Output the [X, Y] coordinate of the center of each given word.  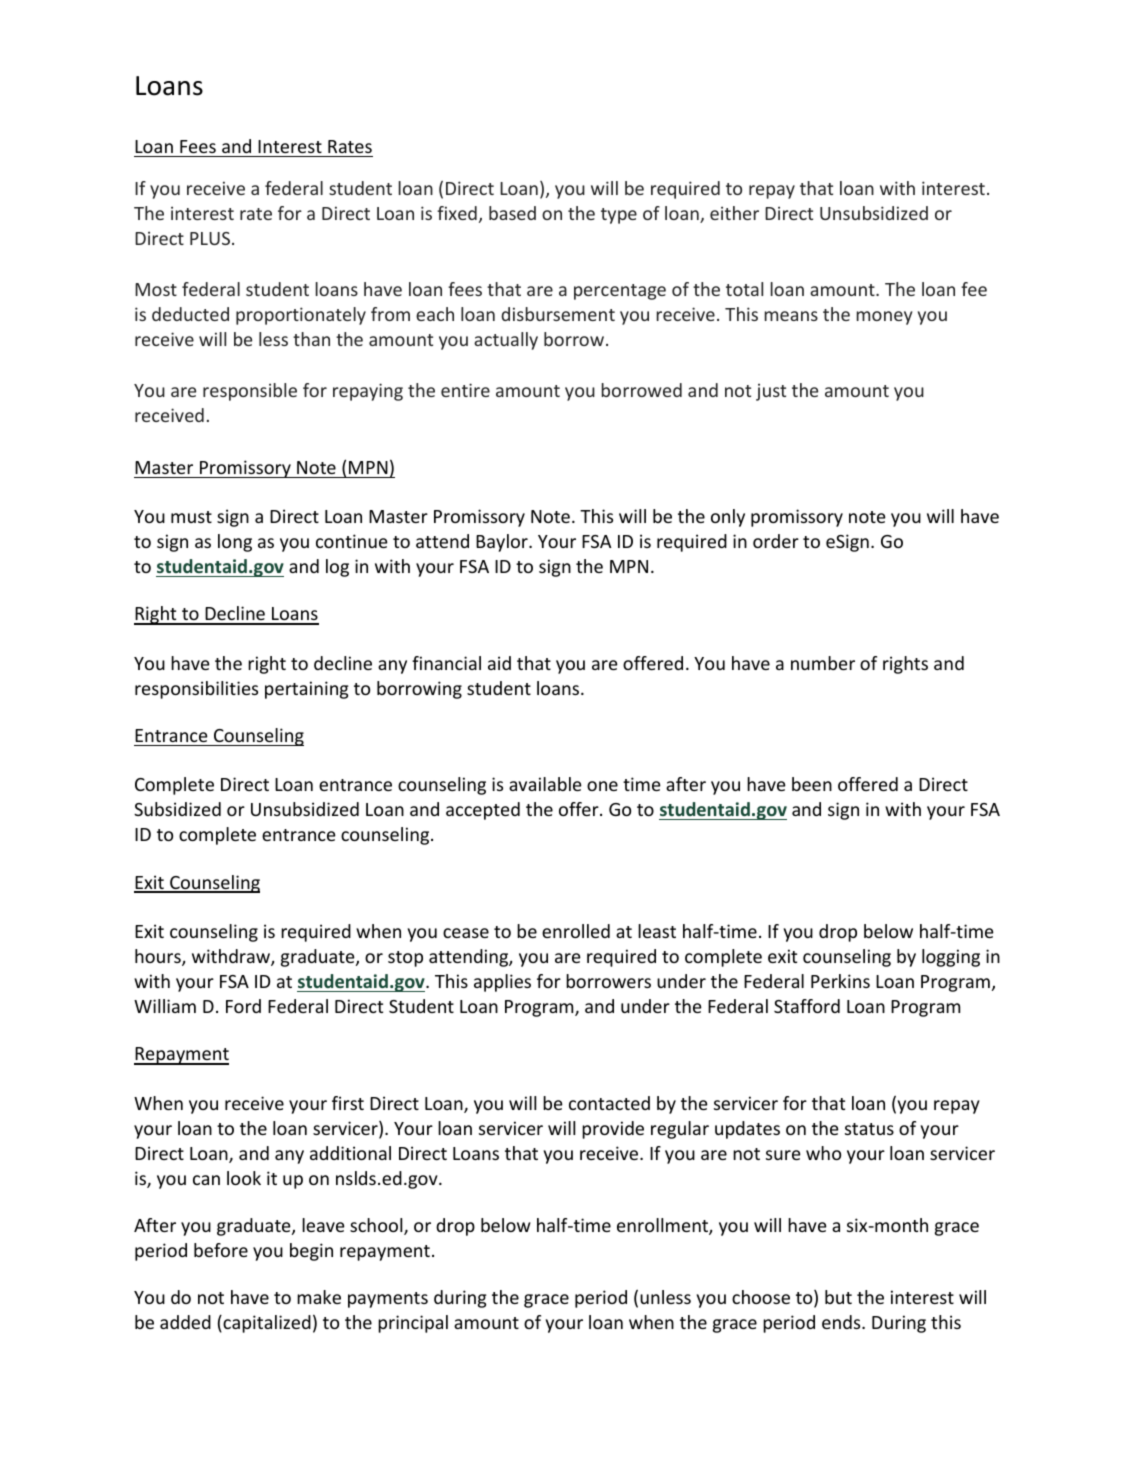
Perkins [840, 981]
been [812, 784]
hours [159, 957]
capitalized [266, 1324]
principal [413, 1324]
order [776, 541]
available [545, 784]
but [838, 1297]
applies [502, 983]
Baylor [503, 543]
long [235, 543]
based [512, 213]
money [884, 318]
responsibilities [196, 690]
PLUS [210, 238]
